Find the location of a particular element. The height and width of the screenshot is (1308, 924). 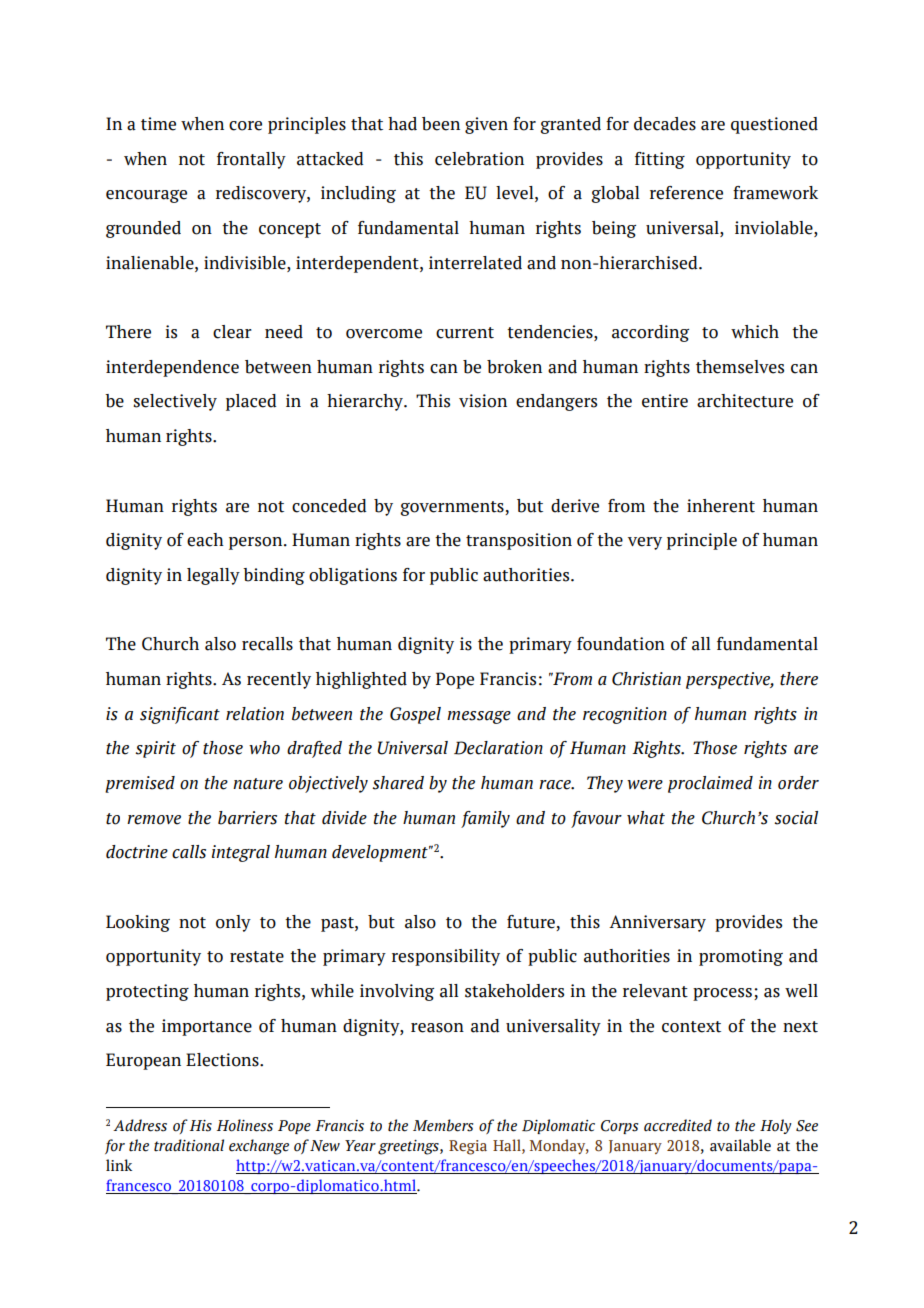

reference is located at coordinates (686, 193).
